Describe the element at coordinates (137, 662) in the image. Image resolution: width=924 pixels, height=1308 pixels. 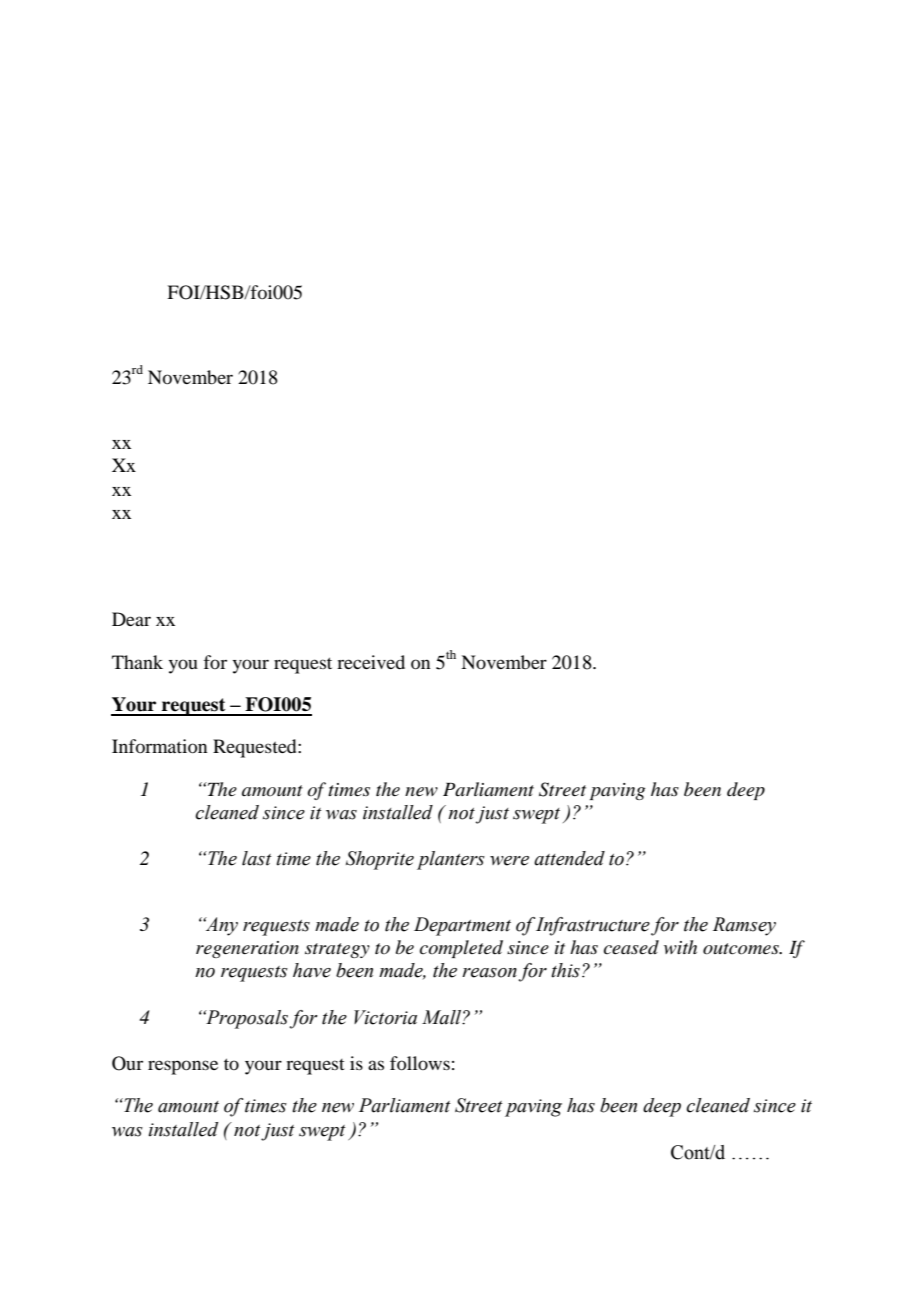
I see `Thank` at that location.
